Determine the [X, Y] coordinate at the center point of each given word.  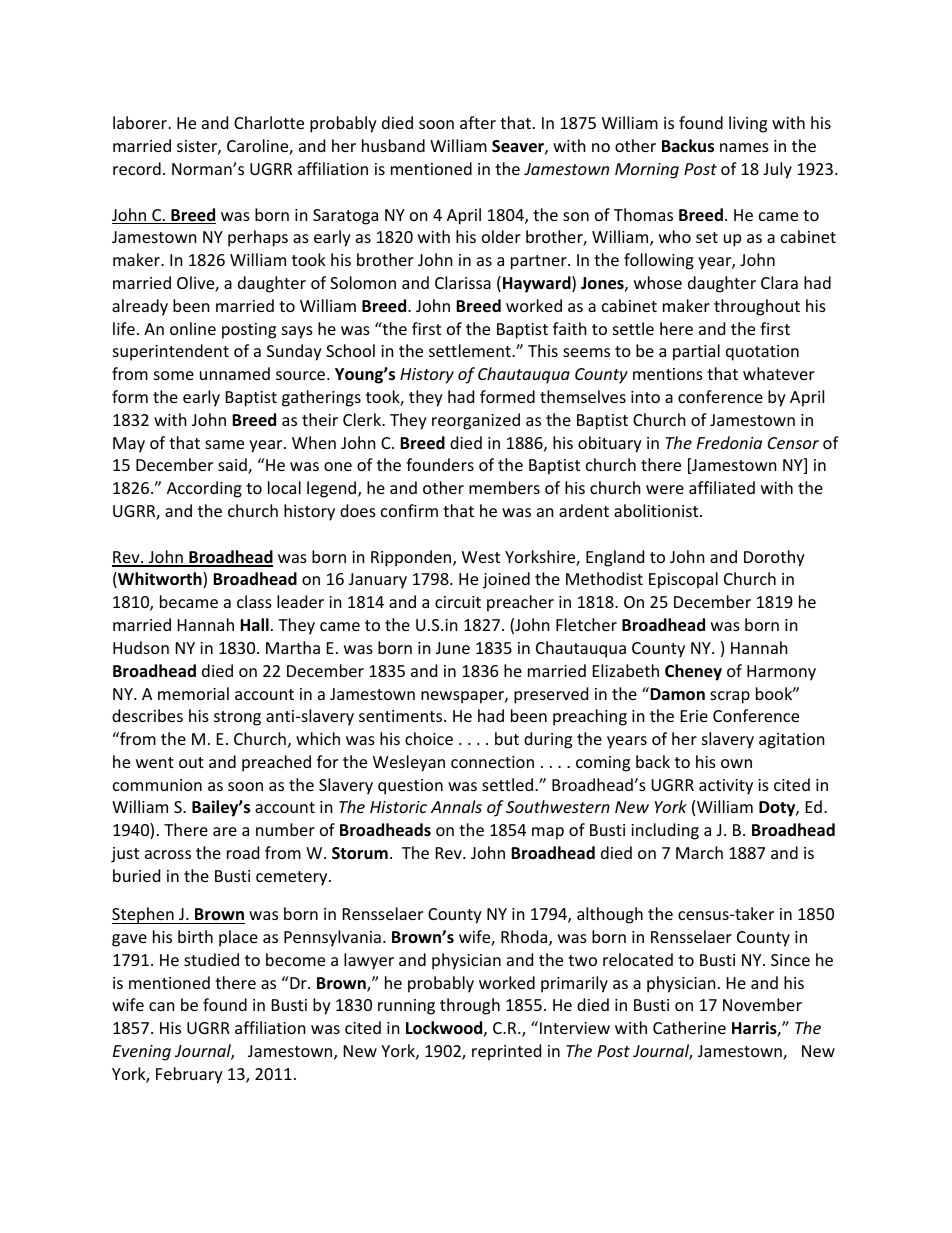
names [744, 147]
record [137, 168]
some [174, 375]
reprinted [506, 1052]
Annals [456, 806]
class [254, 601]
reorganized [476, 421]
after [478, 122]
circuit [458, 602]
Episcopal [683, 580]
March [699, 852]
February [189, 1075]
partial [696, 352]
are [225, 831]
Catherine [689, 1027]
